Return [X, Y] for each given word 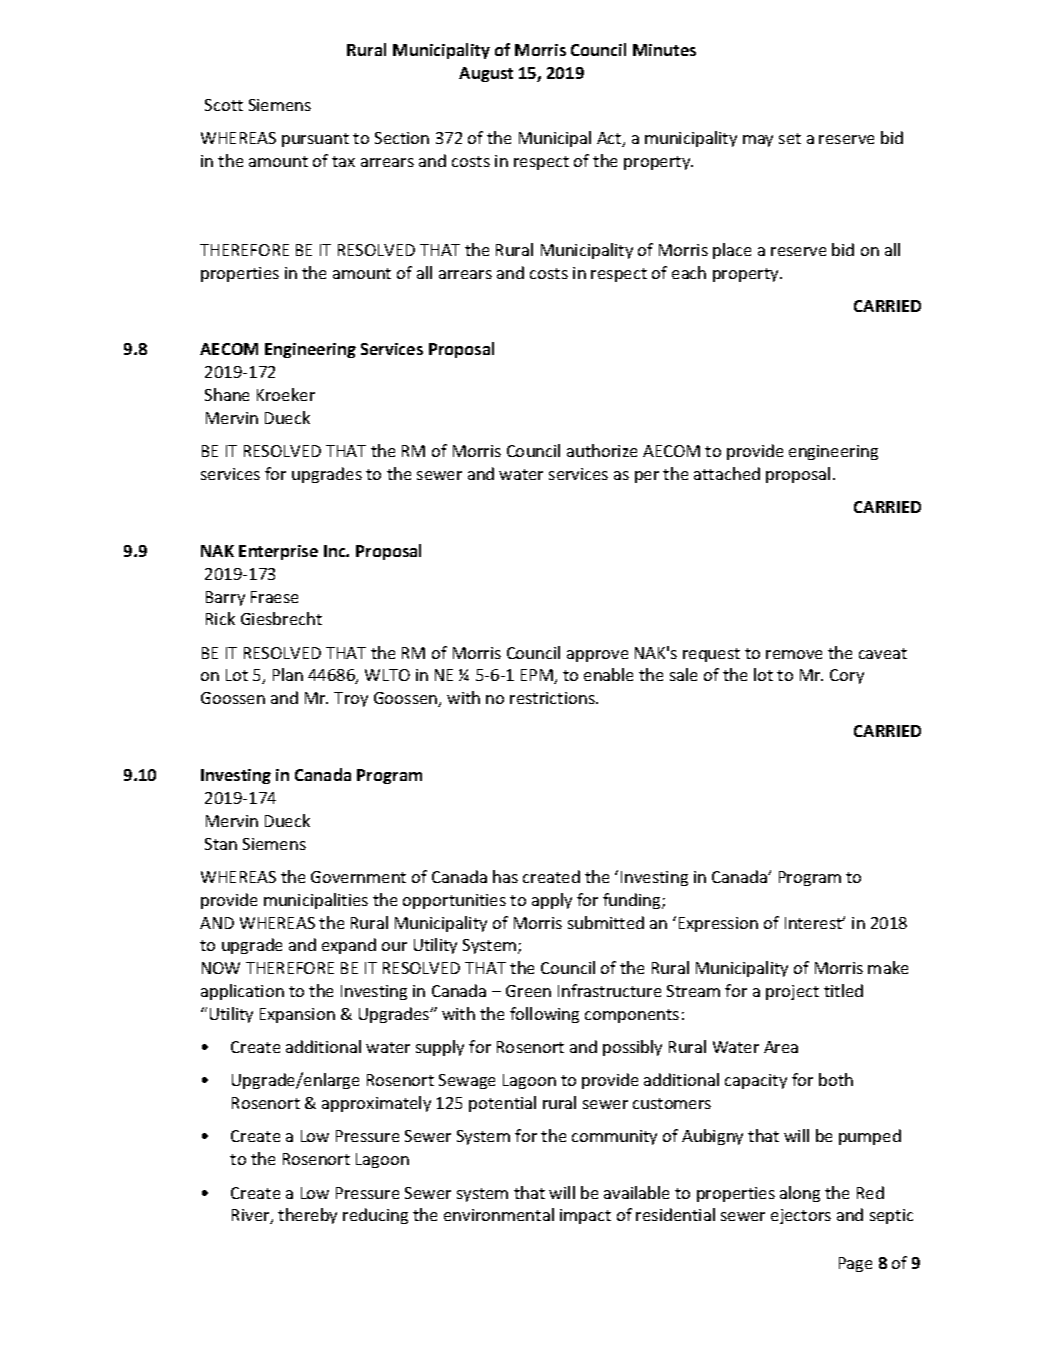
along [800, 1194]
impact [585, 1216]
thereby [307, 1216]
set [790, 138]
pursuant [315, 140]
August [486, 74]
